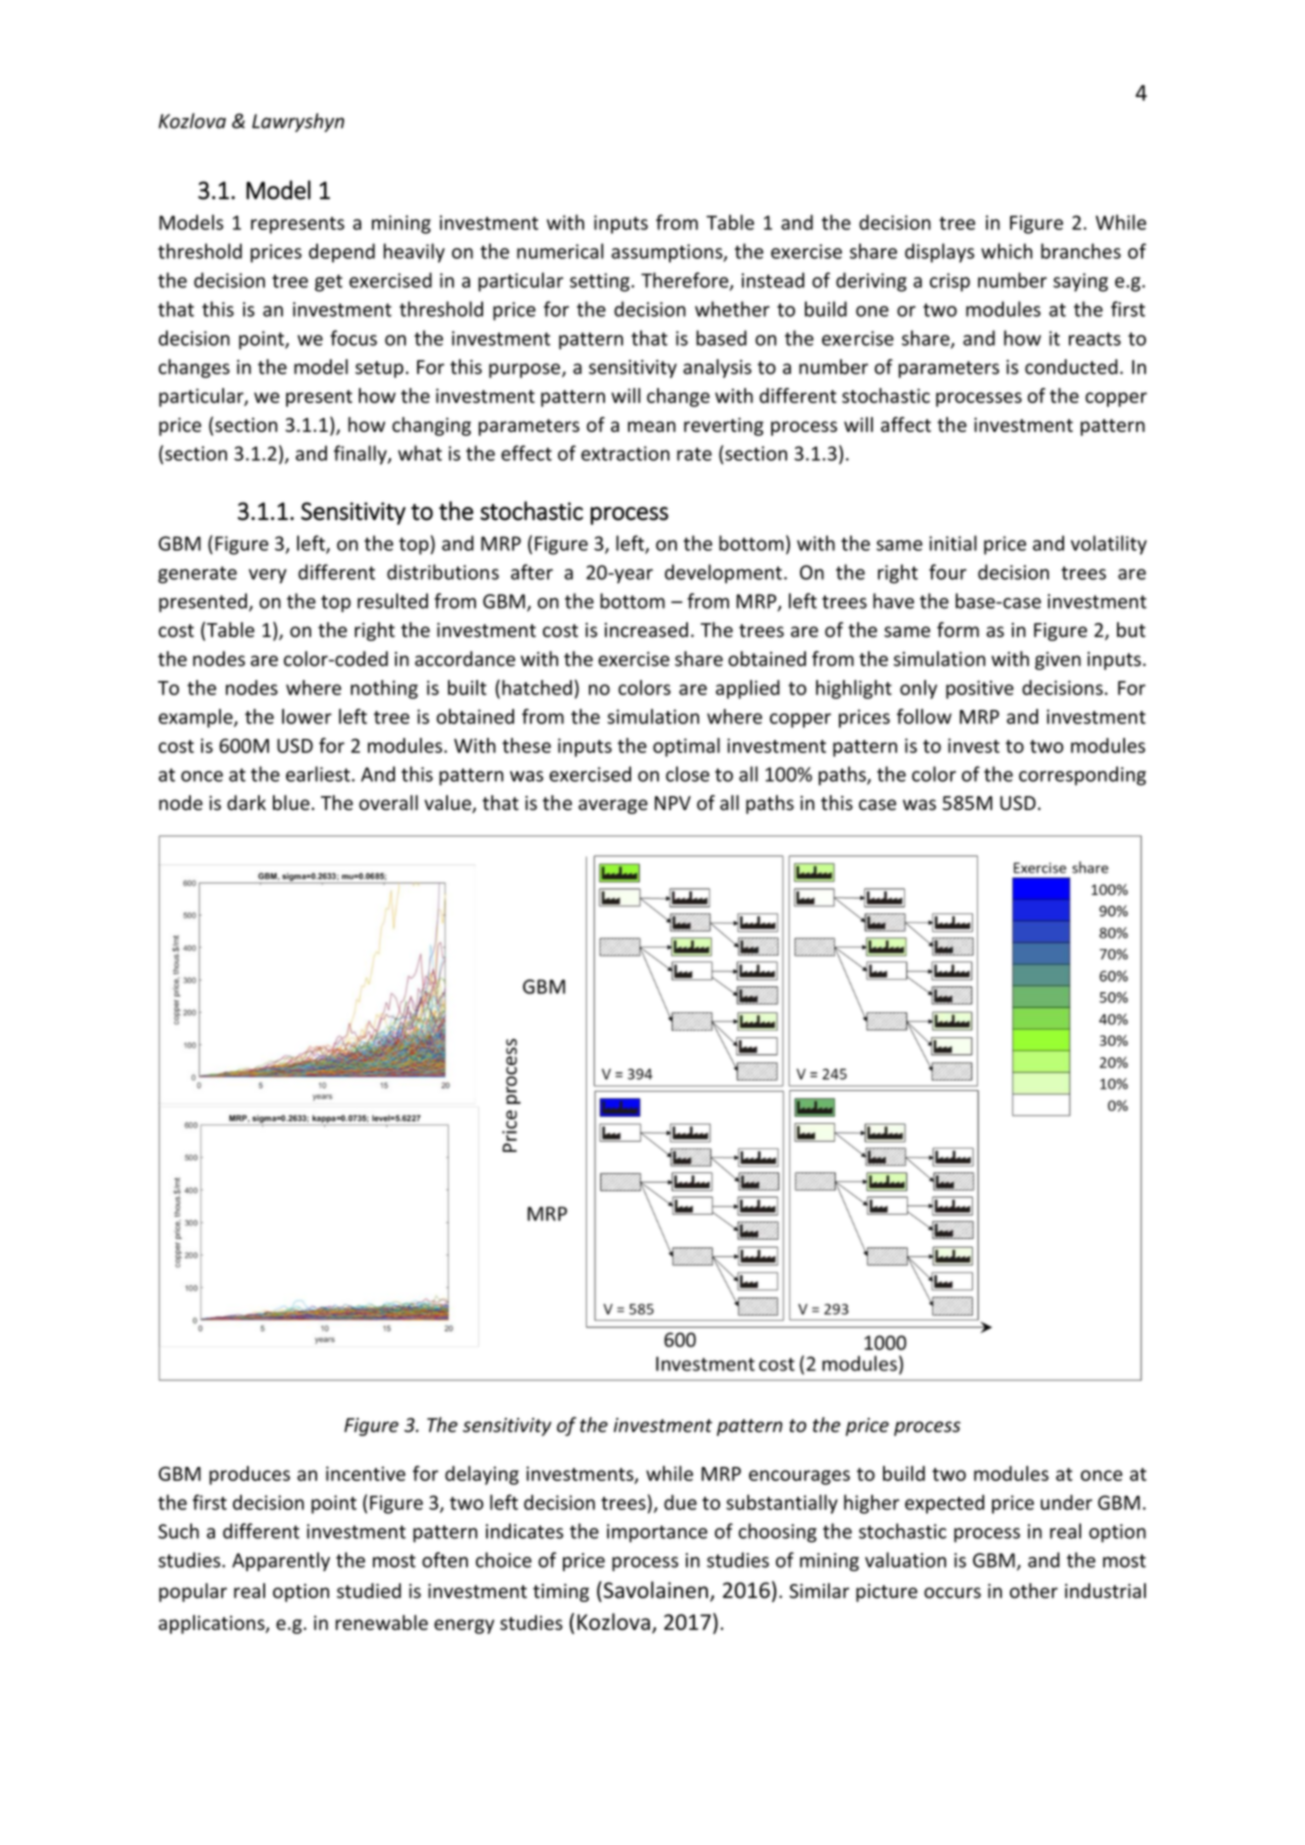 Image resolution: width=1305 pixels, height=1845 pixels. What do you see at coordinates (601, 282) in the screenshot?
I see `setting` at bounding box center [601, 282].
